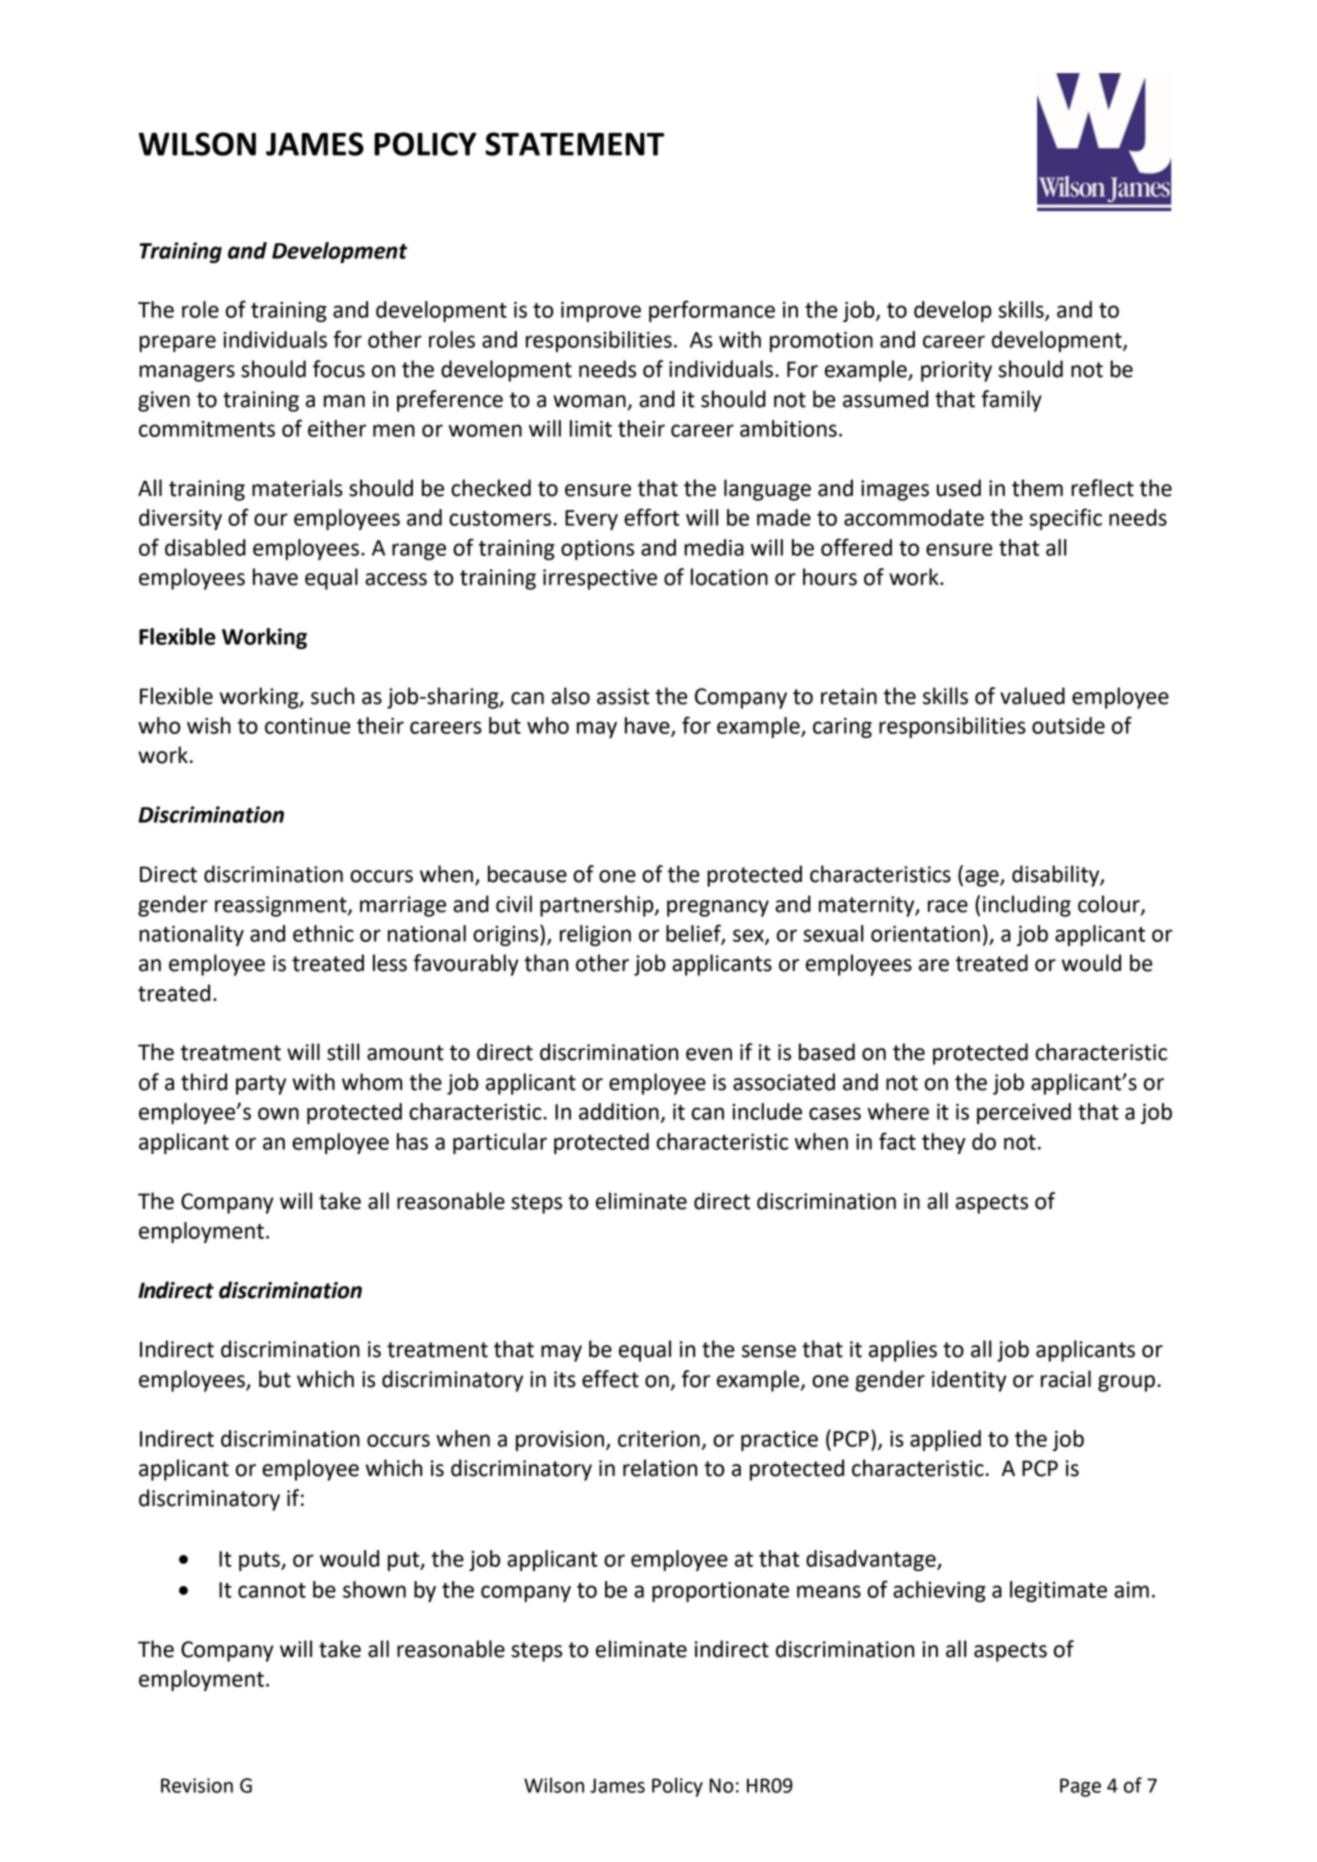 The width and height of the document is (1317, 1862). What do you see at coordinates (574, 144) in the document?
I see `STATEMENT` at bounding box center [574, 144].
